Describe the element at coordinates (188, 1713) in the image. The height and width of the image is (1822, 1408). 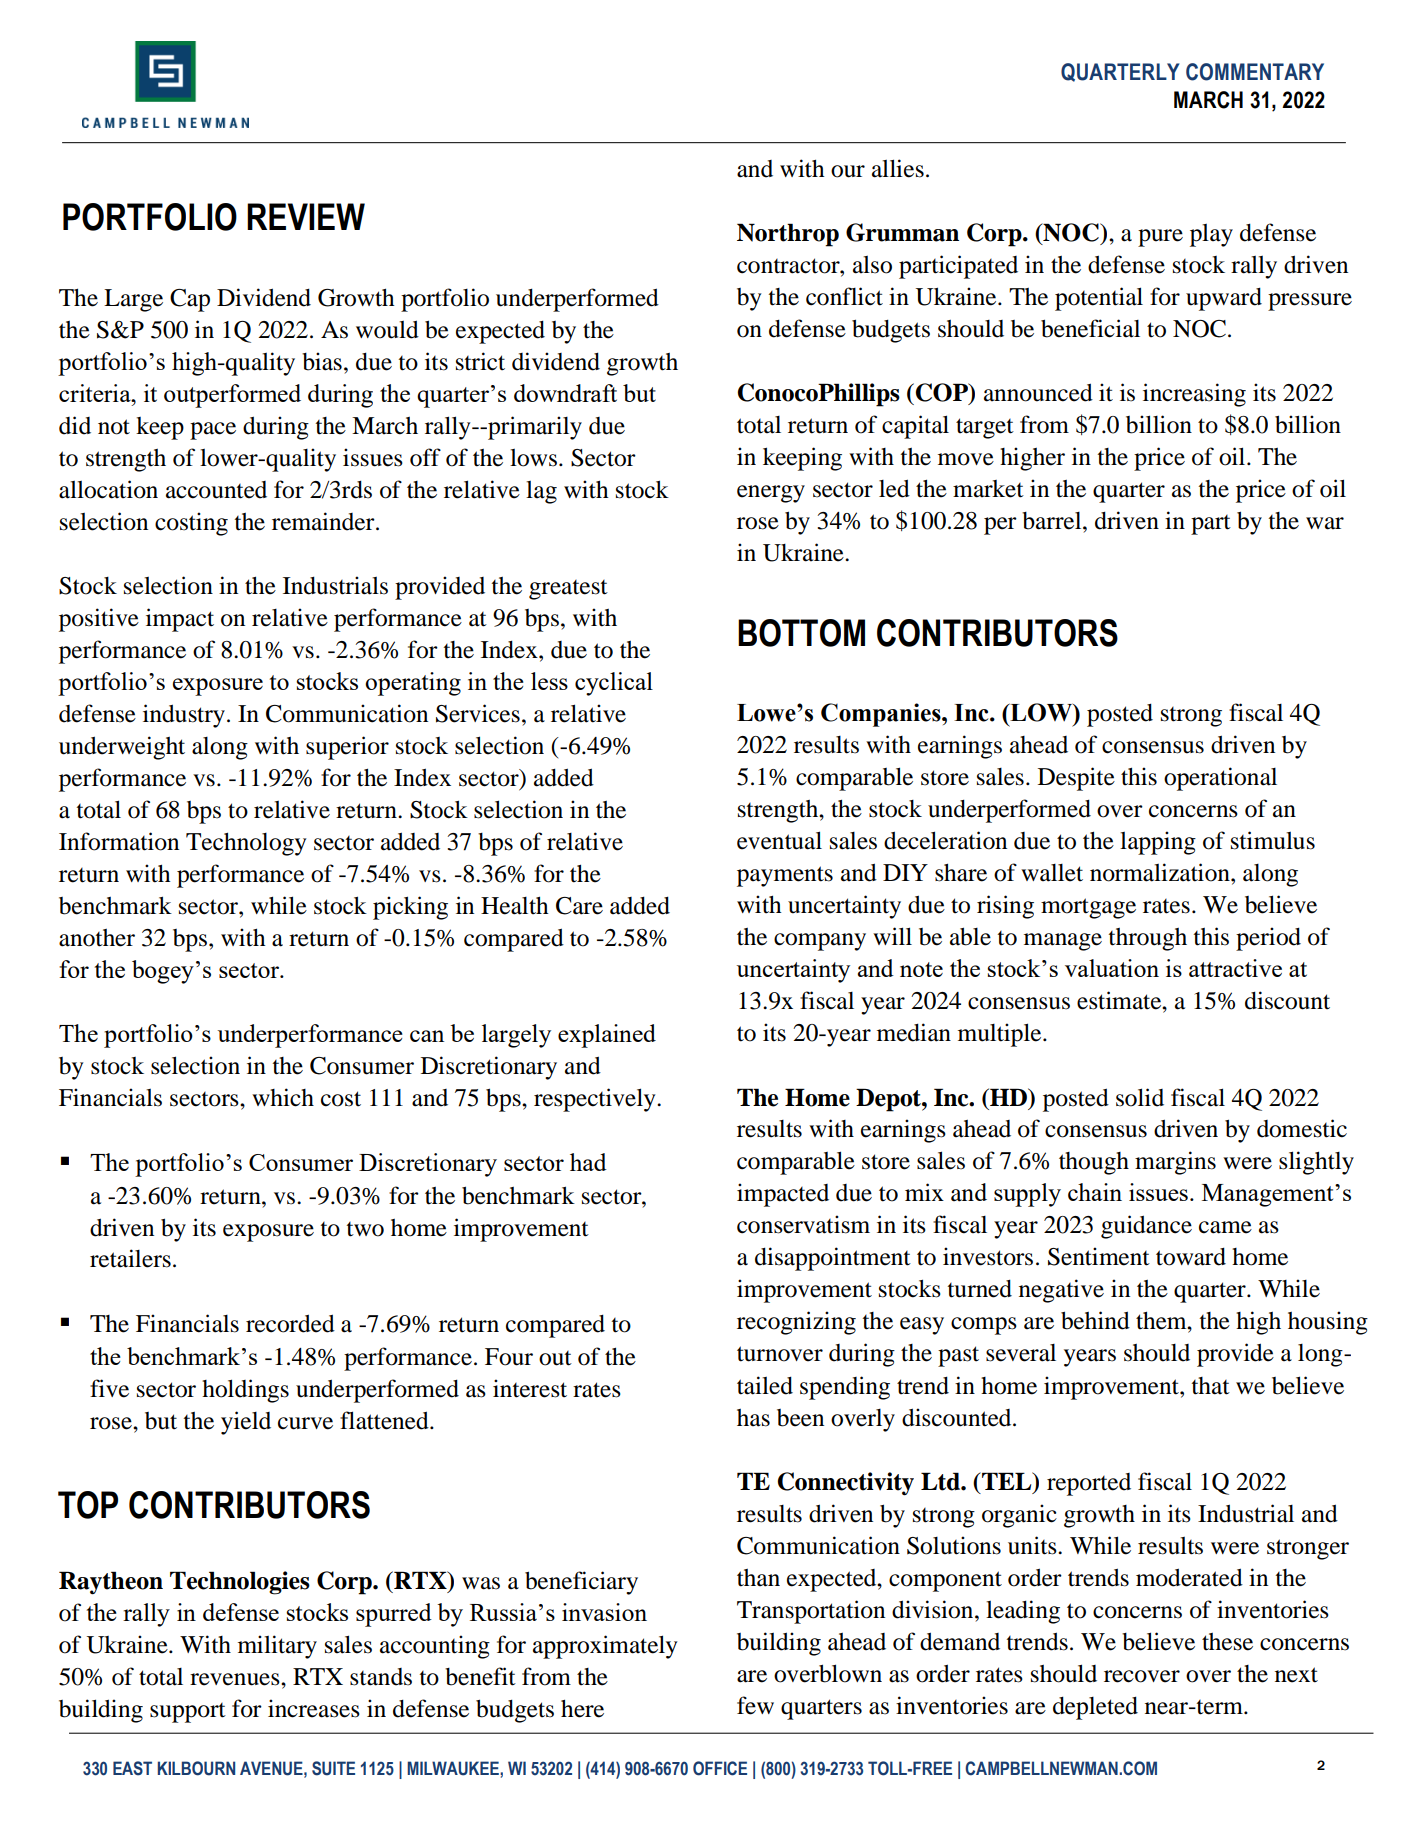
I see `support` at that location.
